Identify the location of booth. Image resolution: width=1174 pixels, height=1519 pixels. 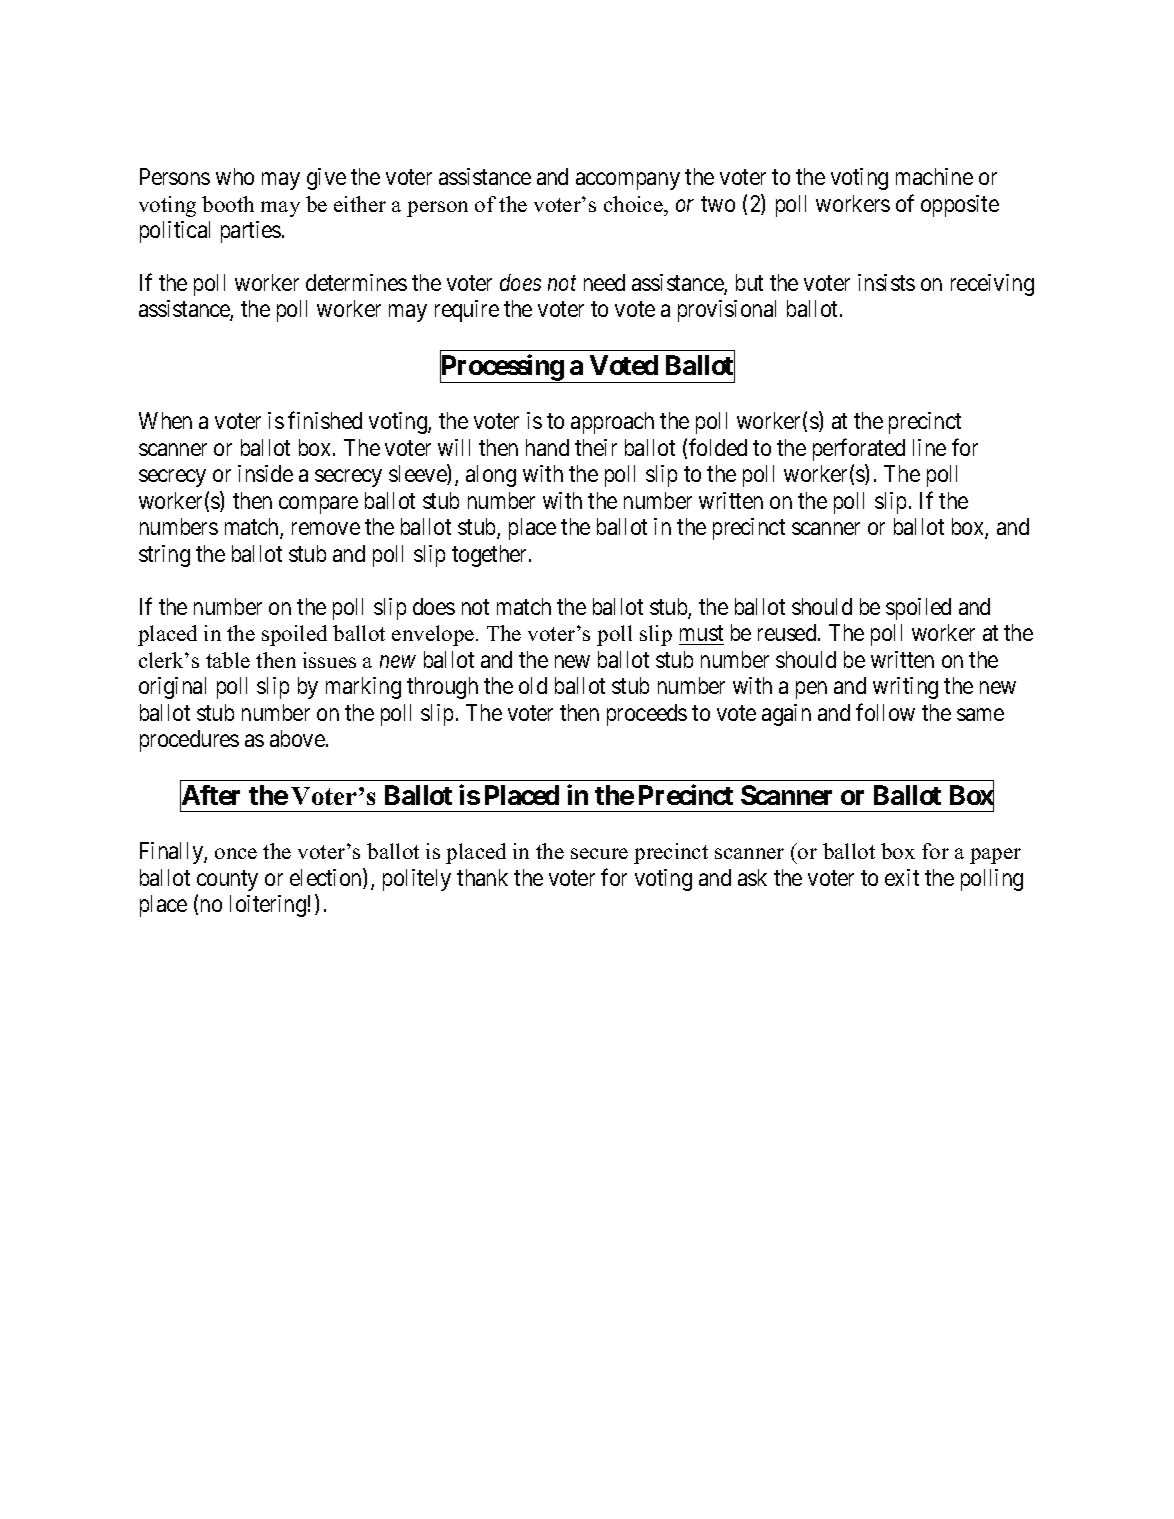
(228, 204).
